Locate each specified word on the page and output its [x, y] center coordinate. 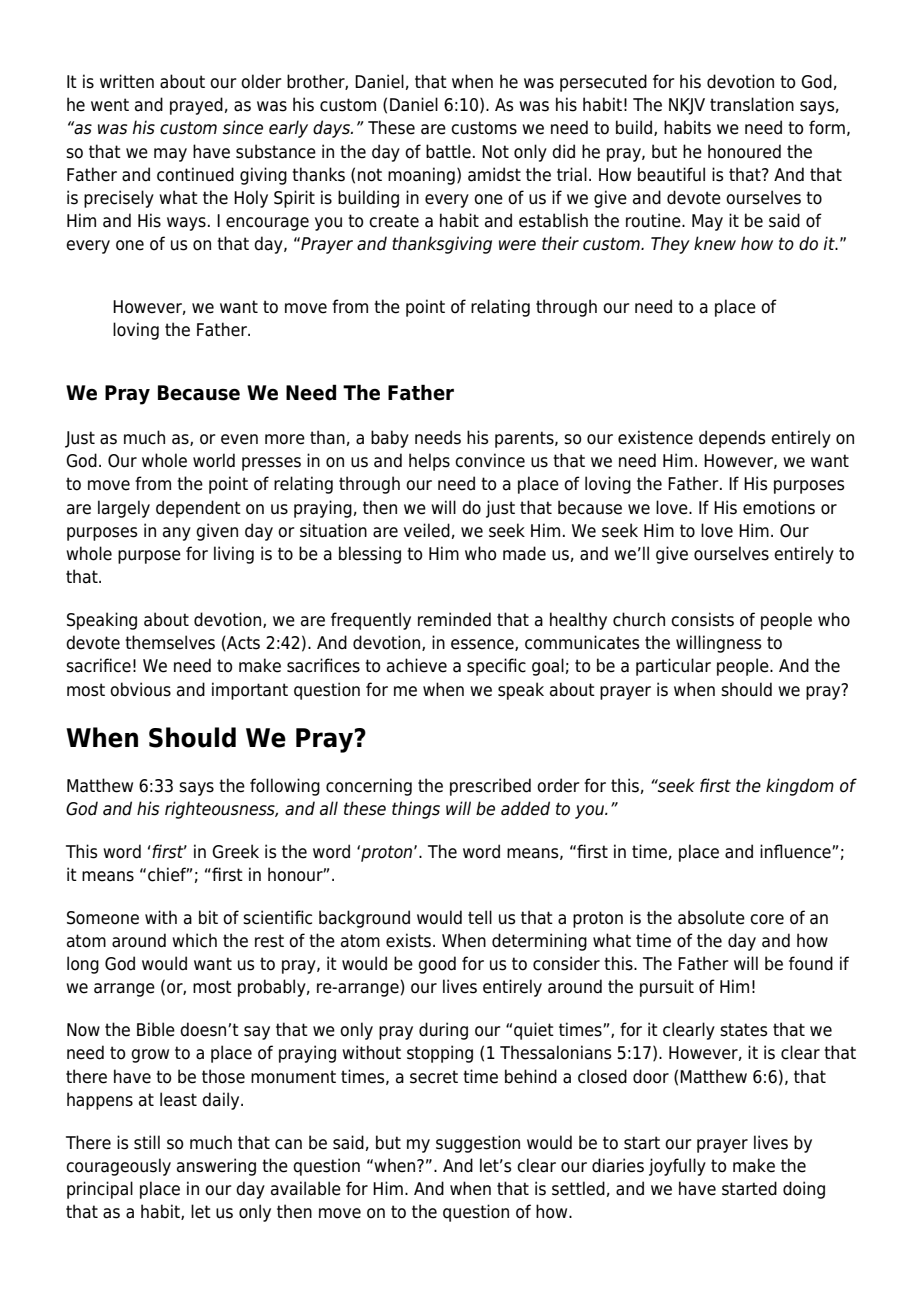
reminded [454, 619]
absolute [711, 917]
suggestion [478, 1144]
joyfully [677, 1167]
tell [480, 917]
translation [752, 104]
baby [390, 439]
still [147, 1142]
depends [732, 439]
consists [702, 619]
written [127, 81]
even [239, 439]
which [194, 940]
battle [448, 151]
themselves [170, 642]
